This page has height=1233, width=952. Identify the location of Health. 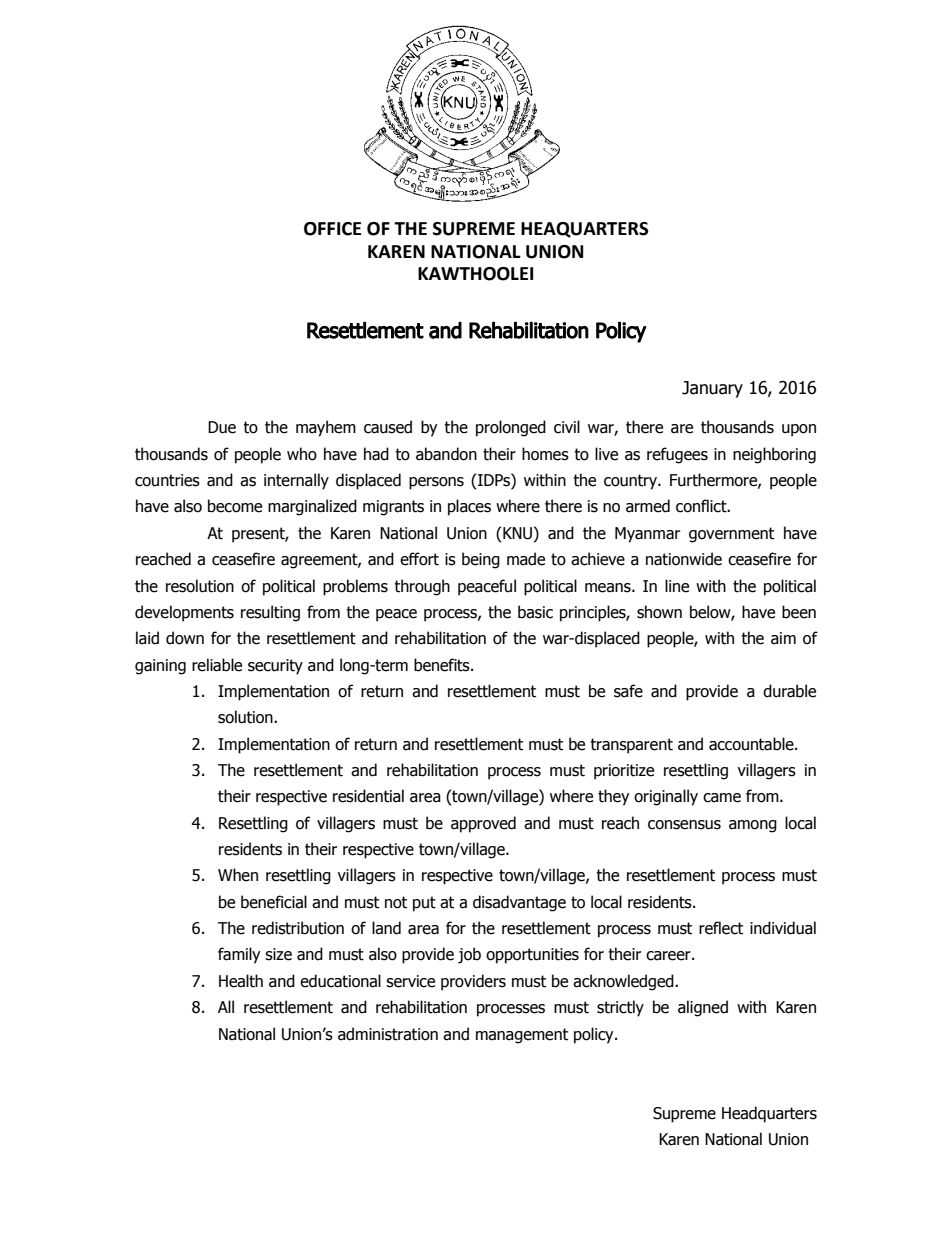
(241, 981).
